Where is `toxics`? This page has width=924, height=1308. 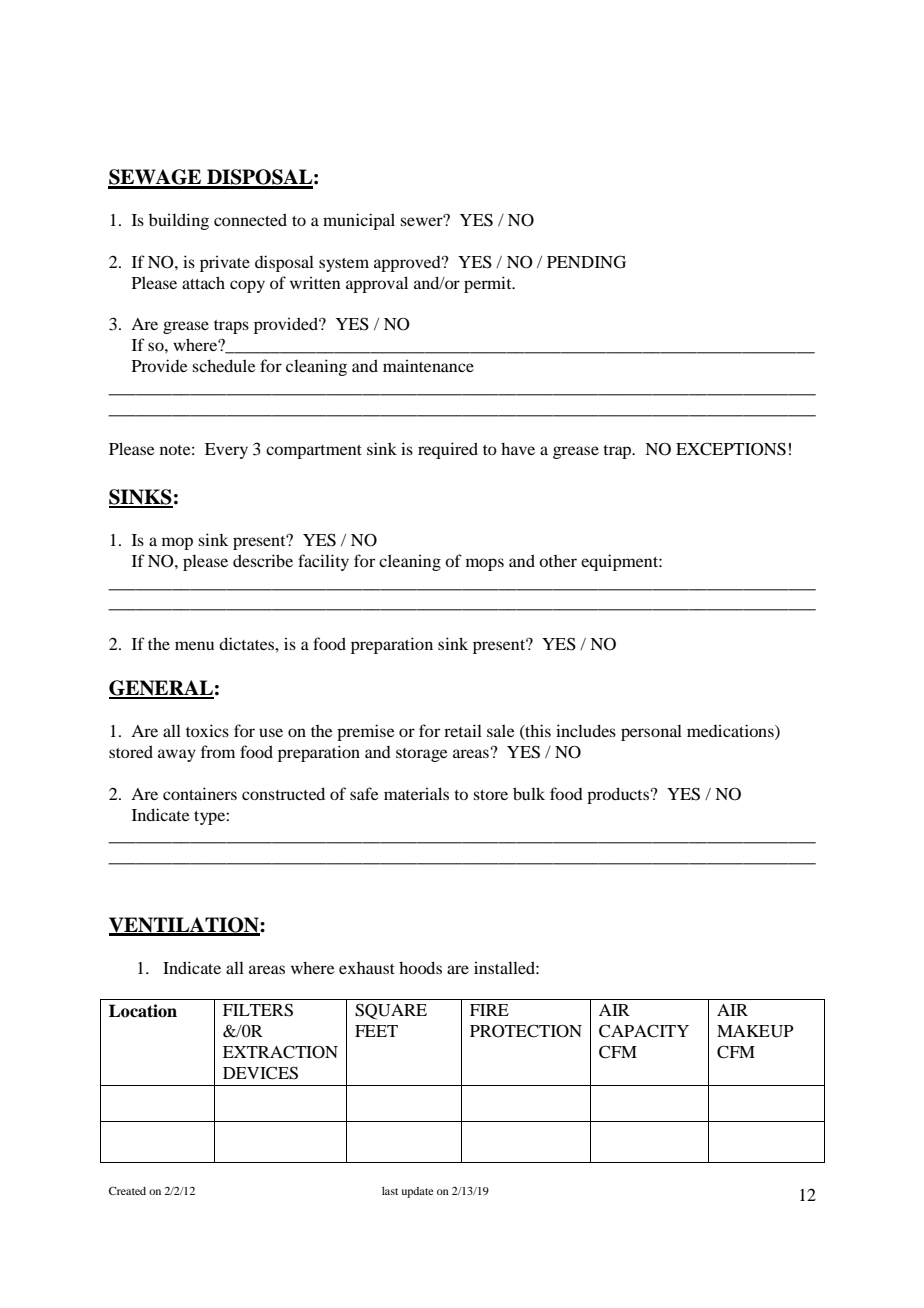 toxics is located at coordinates (207, 730).
